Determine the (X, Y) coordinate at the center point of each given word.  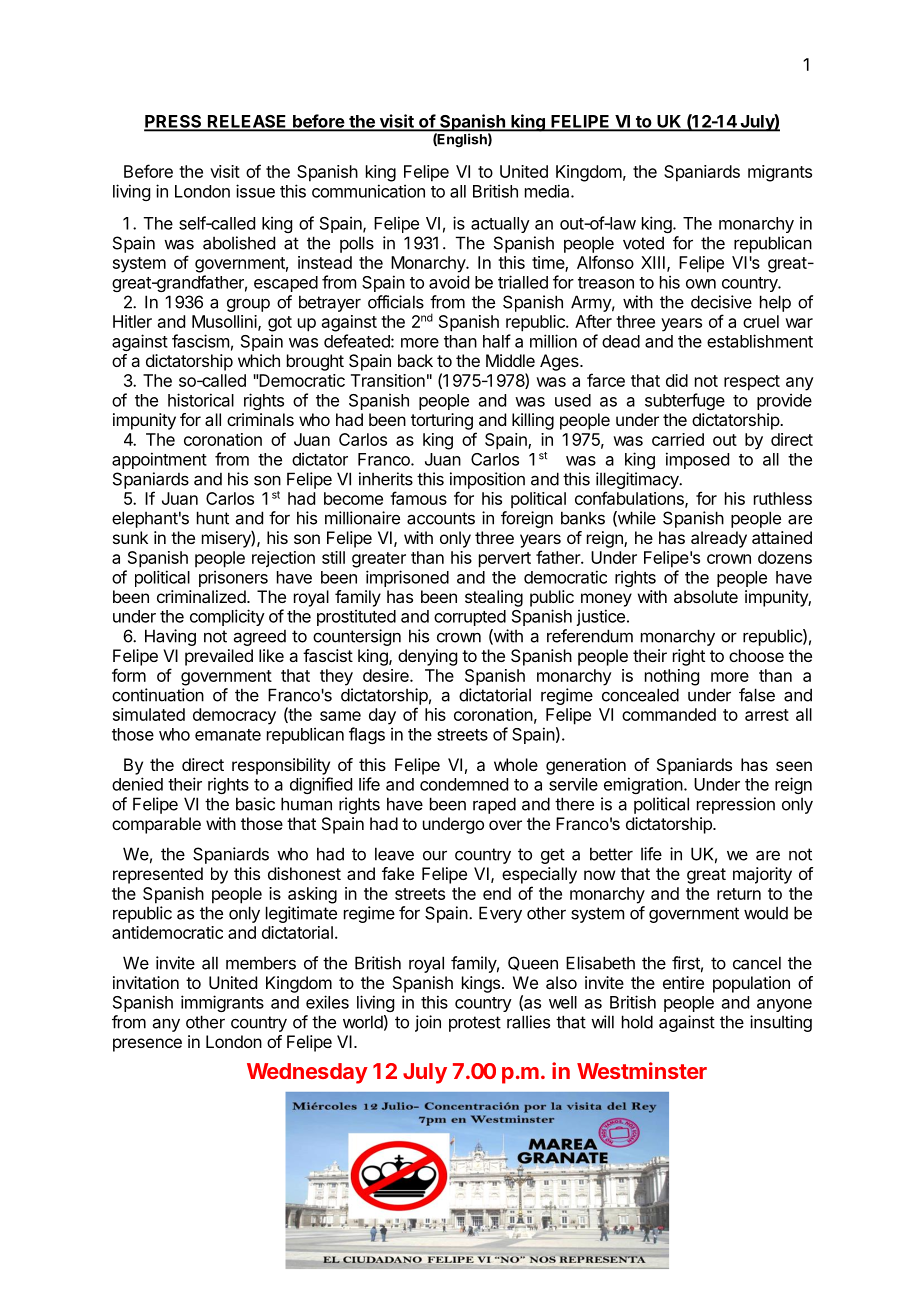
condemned (464, 784)
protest (475, 1024)
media (548, 191)
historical (201, 400)
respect (752, 383)
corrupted (470, 618)
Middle (510, 360)
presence (147, 1045)
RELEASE (247, 122)
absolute (706, 596)
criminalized (201, 596)
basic (255, 804)
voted (643, 243)
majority (762, 875)
